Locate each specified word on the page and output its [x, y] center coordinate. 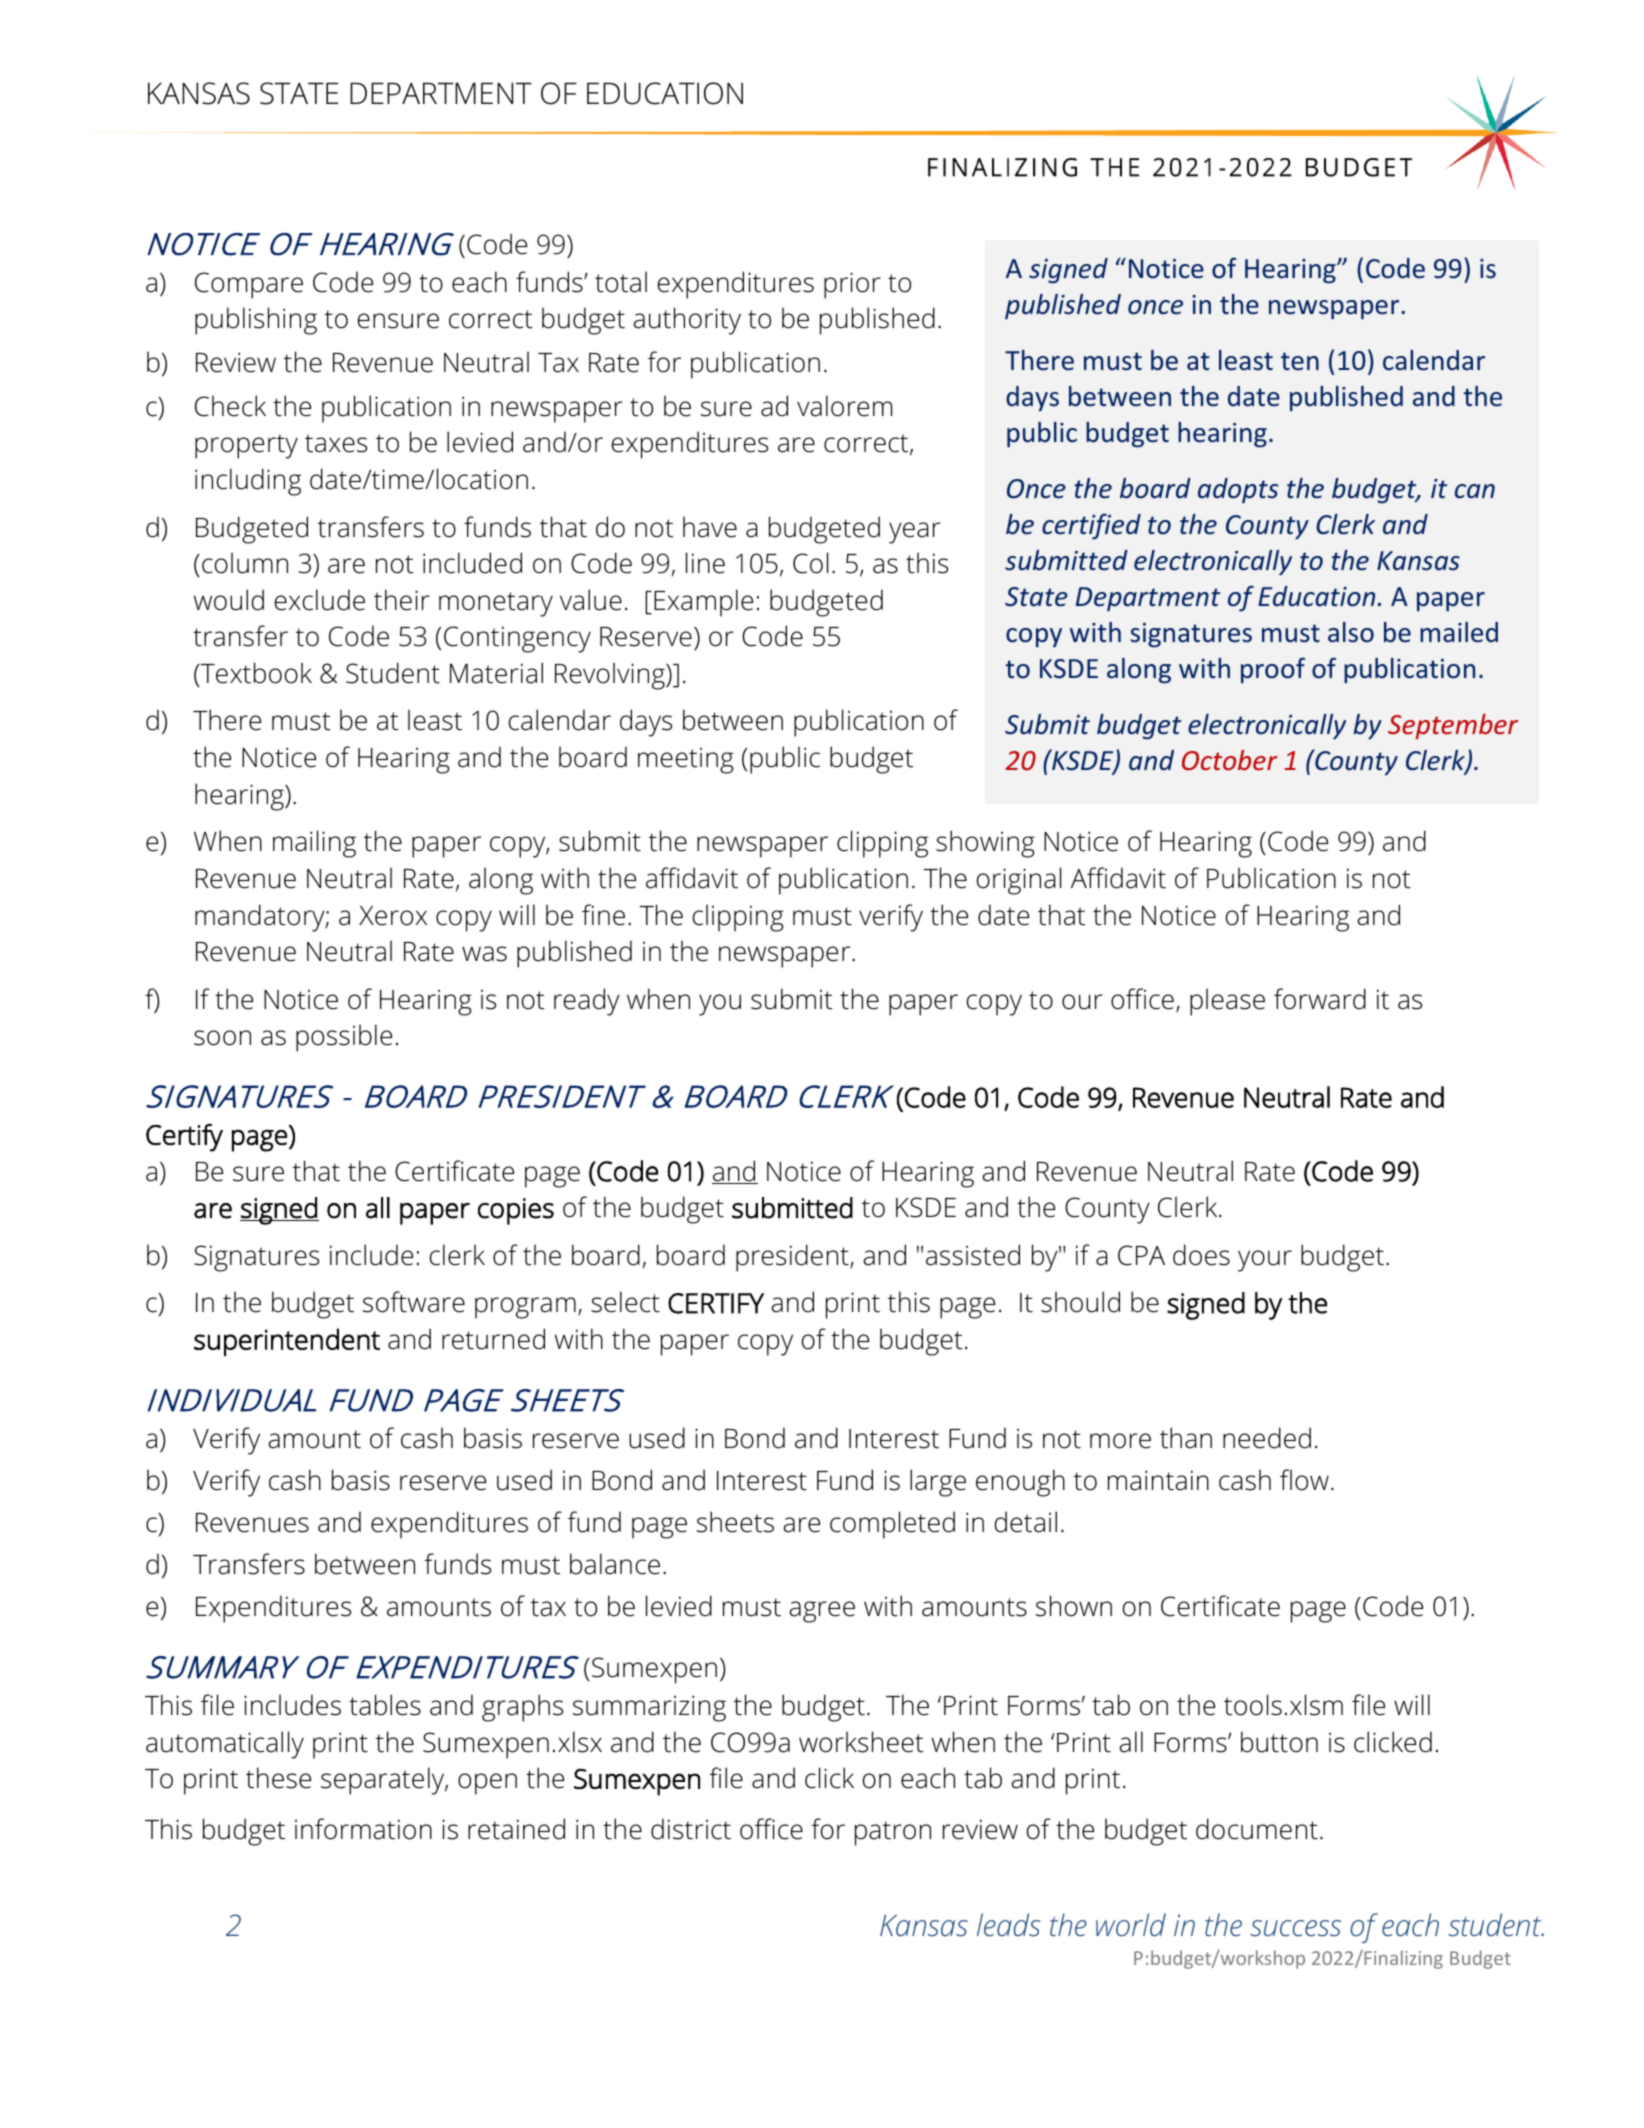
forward [1320, 999]
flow [1304, 1480]
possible [344, 1038]
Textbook [255, 674]
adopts [1238, 491]
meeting [686, 760]
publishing [256, 321]
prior [852, 285]
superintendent [287, 1342]
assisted [973, 1255]
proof [1273, 670]
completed [892, 1525]
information [363, 1829]
